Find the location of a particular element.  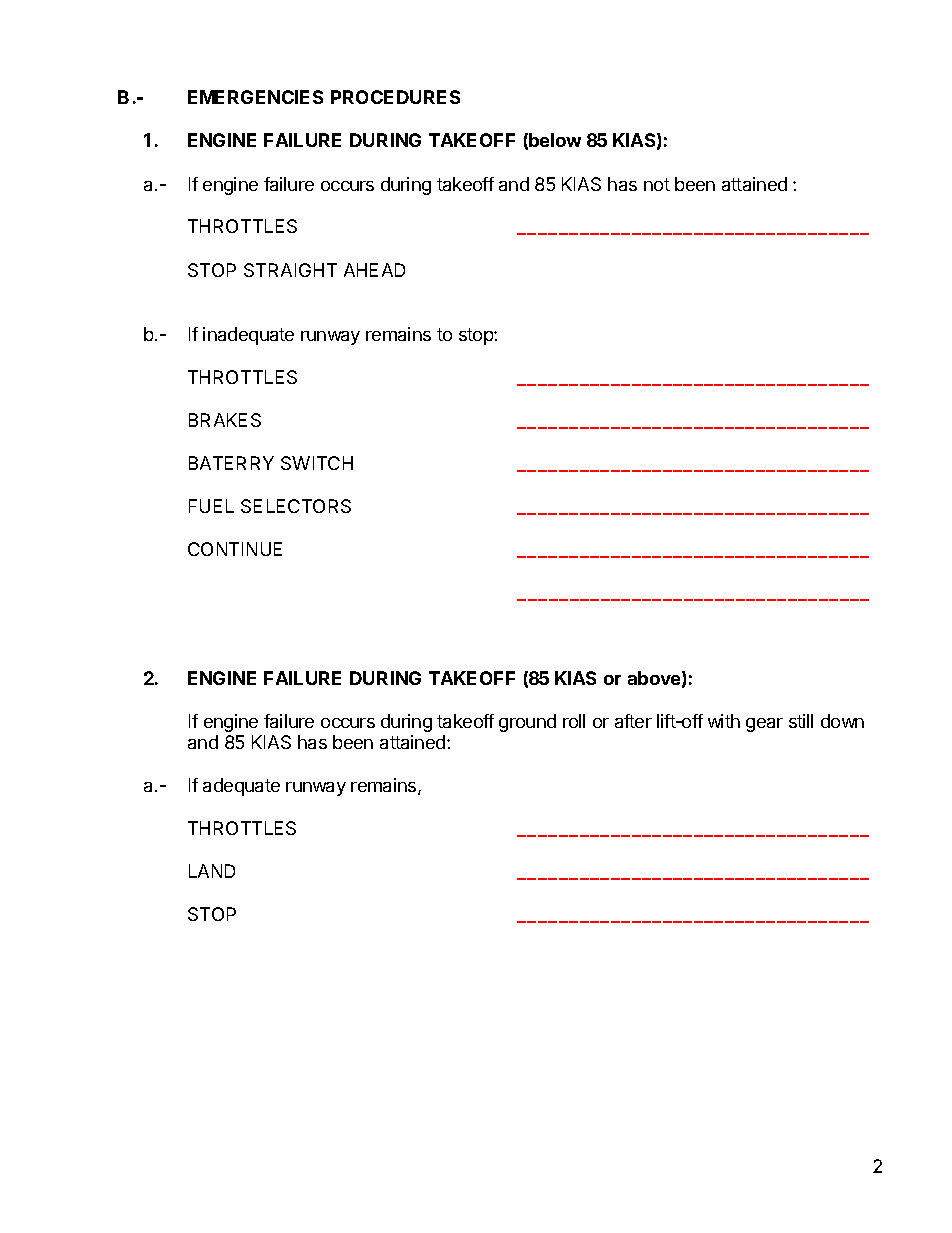

not is located at coordinates (657, 184).
